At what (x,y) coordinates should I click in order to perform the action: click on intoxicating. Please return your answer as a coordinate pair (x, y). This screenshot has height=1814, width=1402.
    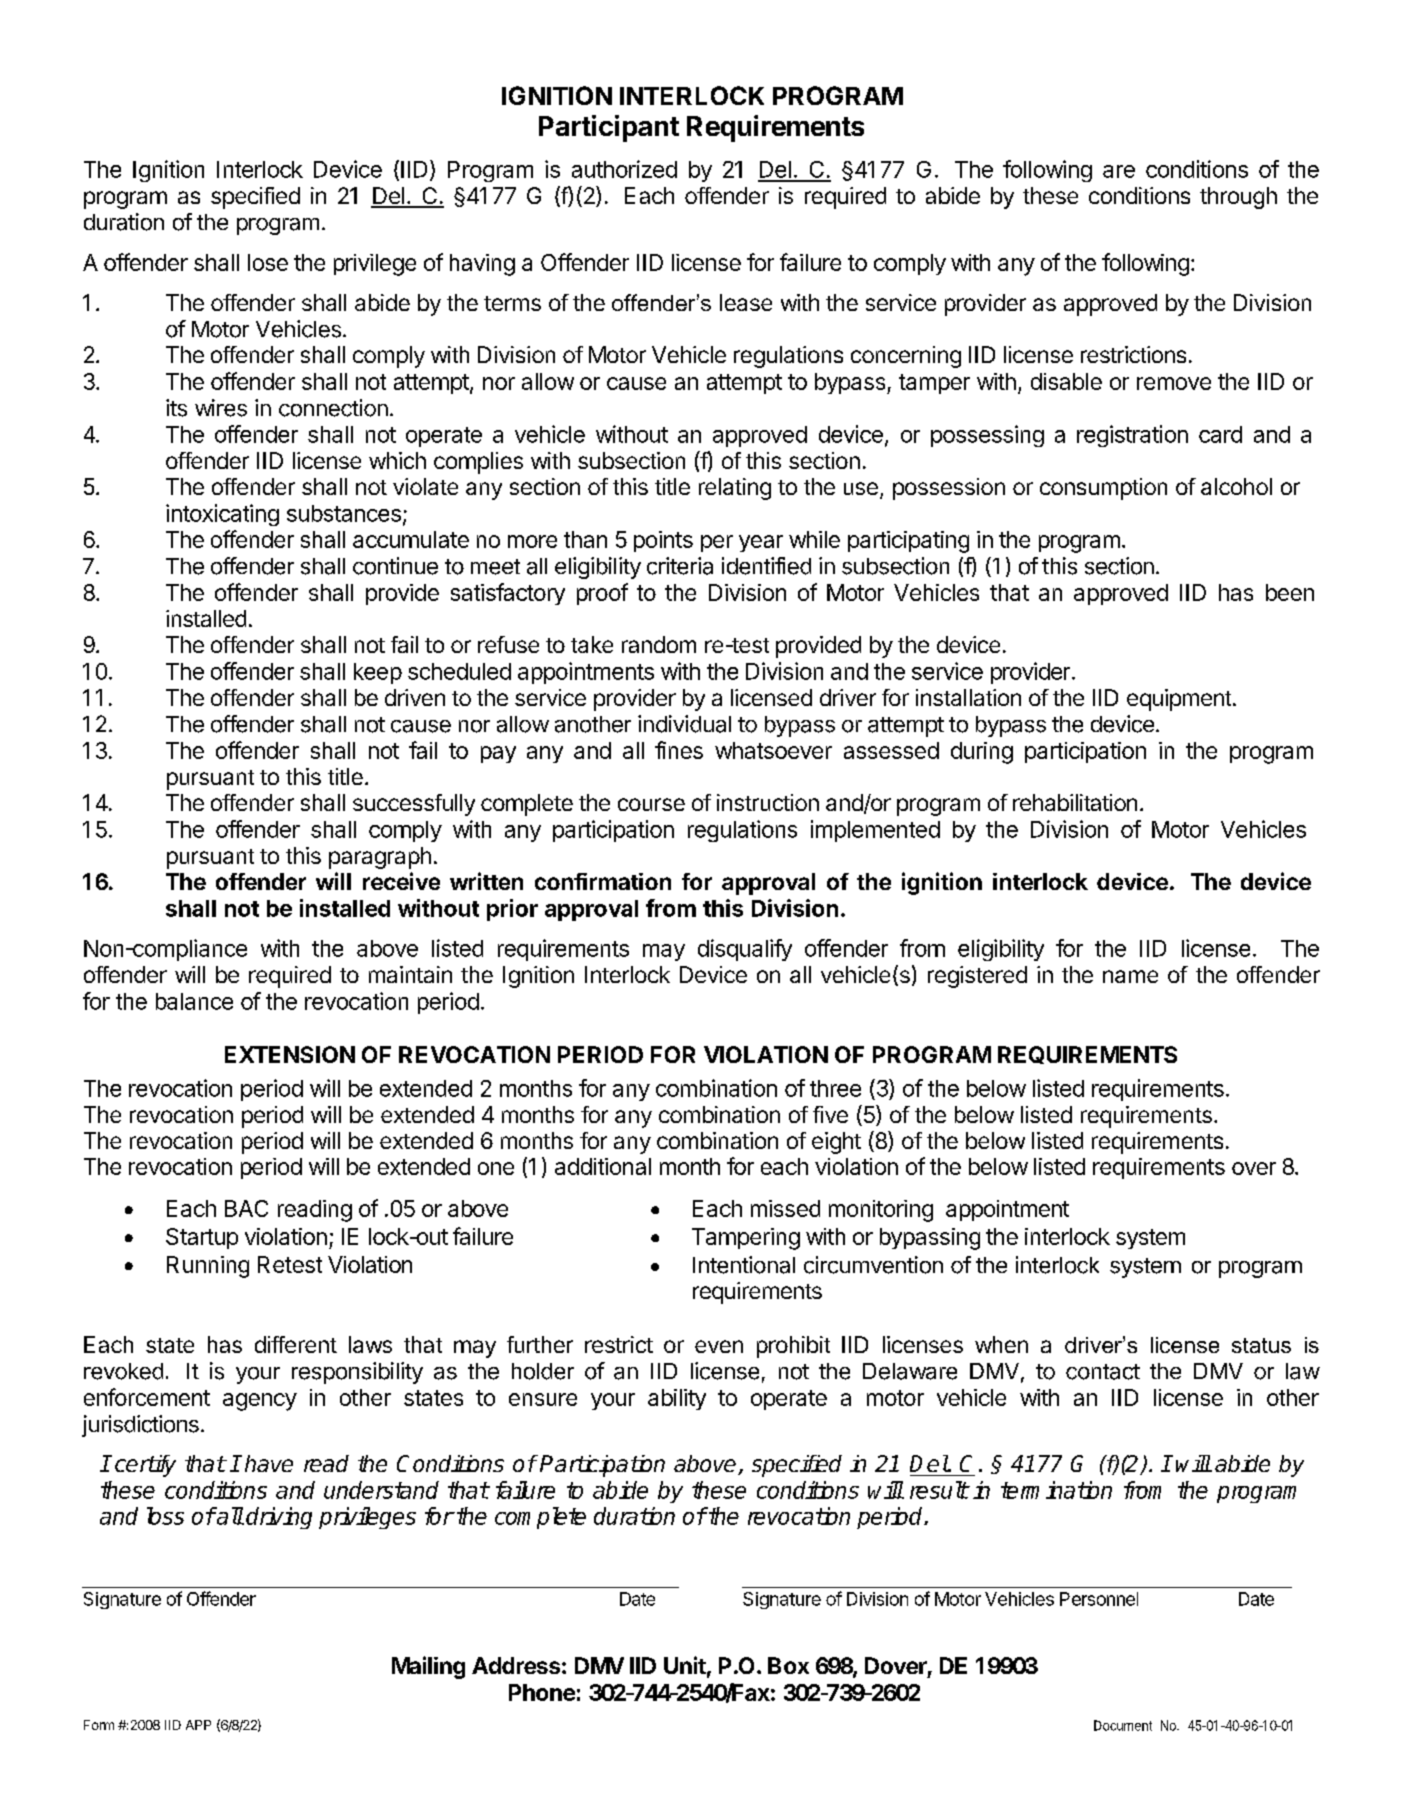
    Looking at the image, I should click on (222, 515).
